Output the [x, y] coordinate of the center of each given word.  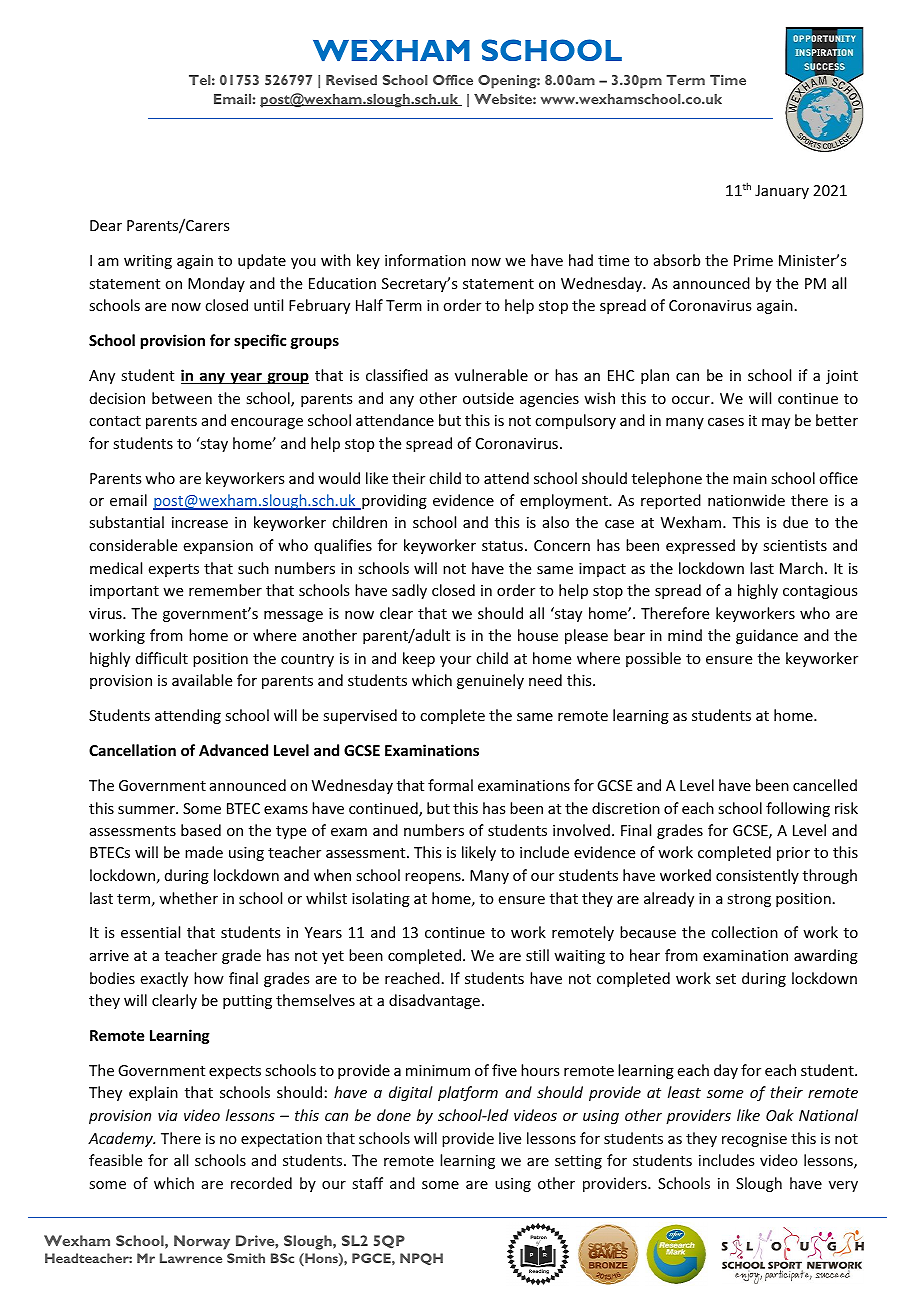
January [782, 192]
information [425, 260]
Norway [202, 1242]
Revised [351, 80]
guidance [767, 636]
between [182, 398]
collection [744, 932]
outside [488, 398]
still [537, 955]
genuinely [490, 681]
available [202, 680]
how [209, 978]
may [776, 423]
